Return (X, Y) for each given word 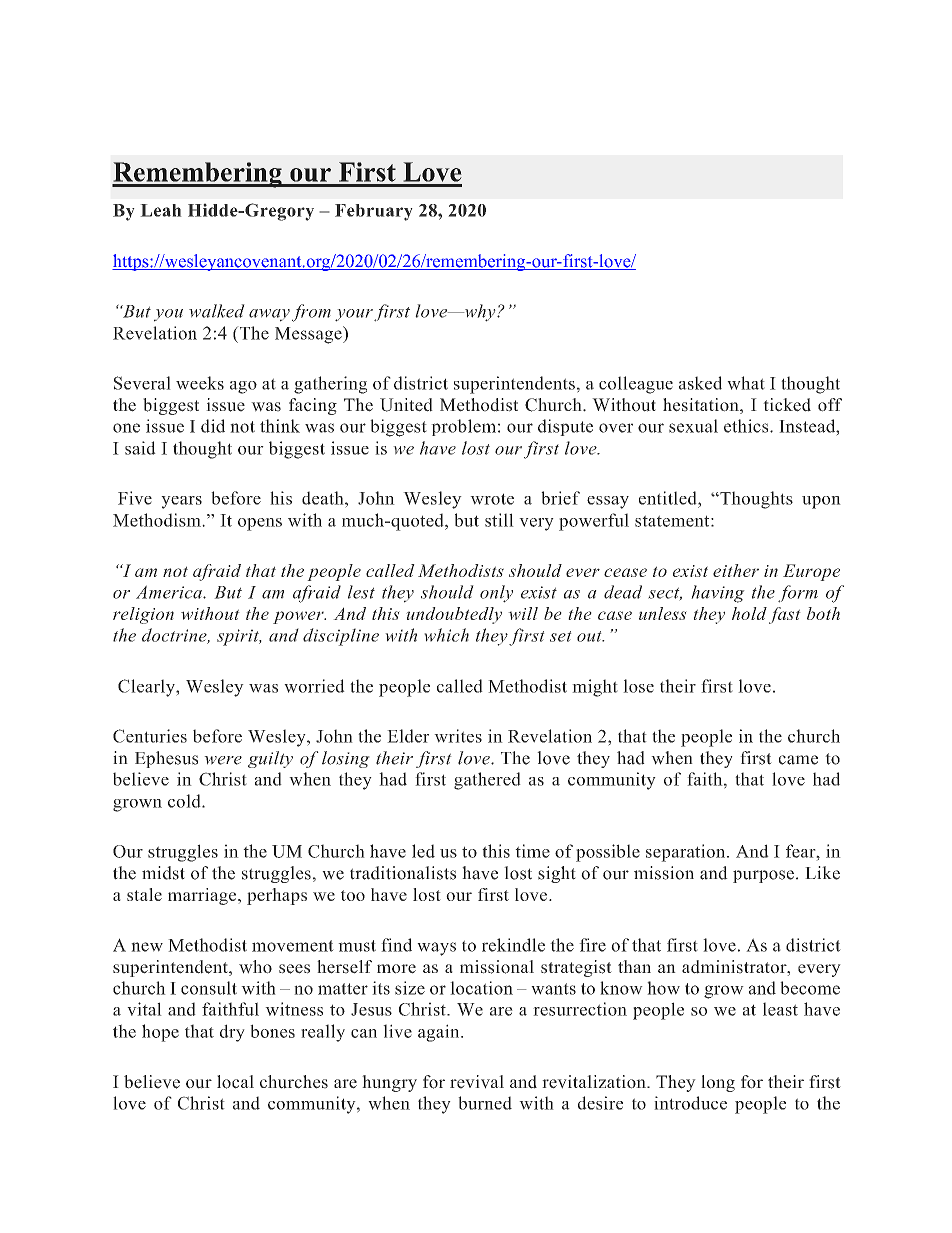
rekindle (513, 945)
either (736, 570)
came (798, 760)
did (213, 426)
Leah (161, 210)
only (496, 594)
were (223, 760)
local (235, 1082)
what (746, 383)
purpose (763, 876)
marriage (203, 896)
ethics (747, 426)
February (374, 212)
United (406, 405)
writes (458, 736)
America (170, 592)
